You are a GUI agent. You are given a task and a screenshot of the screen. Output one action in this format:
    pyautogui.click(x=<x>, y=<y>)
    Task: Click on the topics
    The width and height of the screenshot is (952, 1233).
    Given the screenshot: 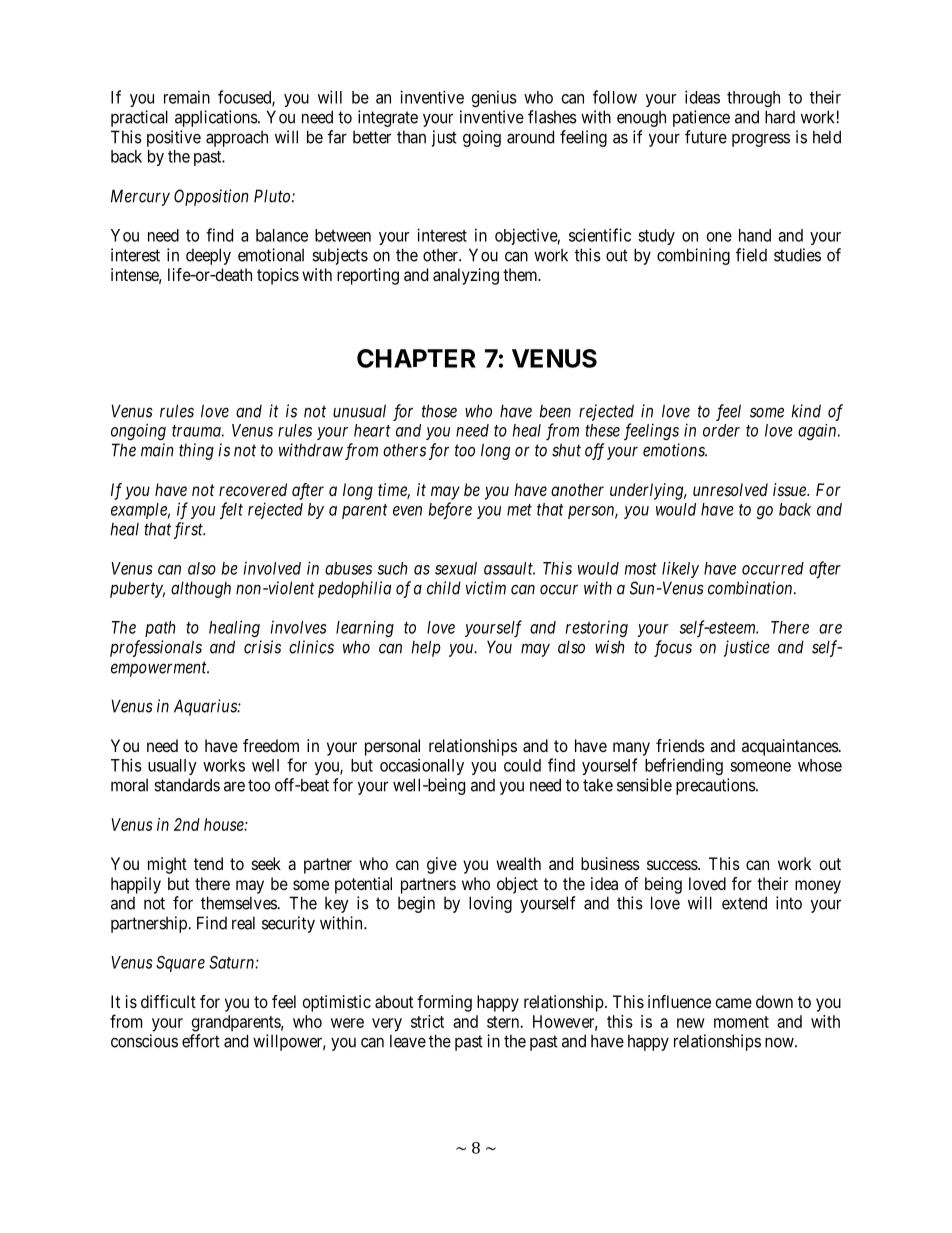 What is the action you would take?
    pyautogui.click(x=278, y=276)
